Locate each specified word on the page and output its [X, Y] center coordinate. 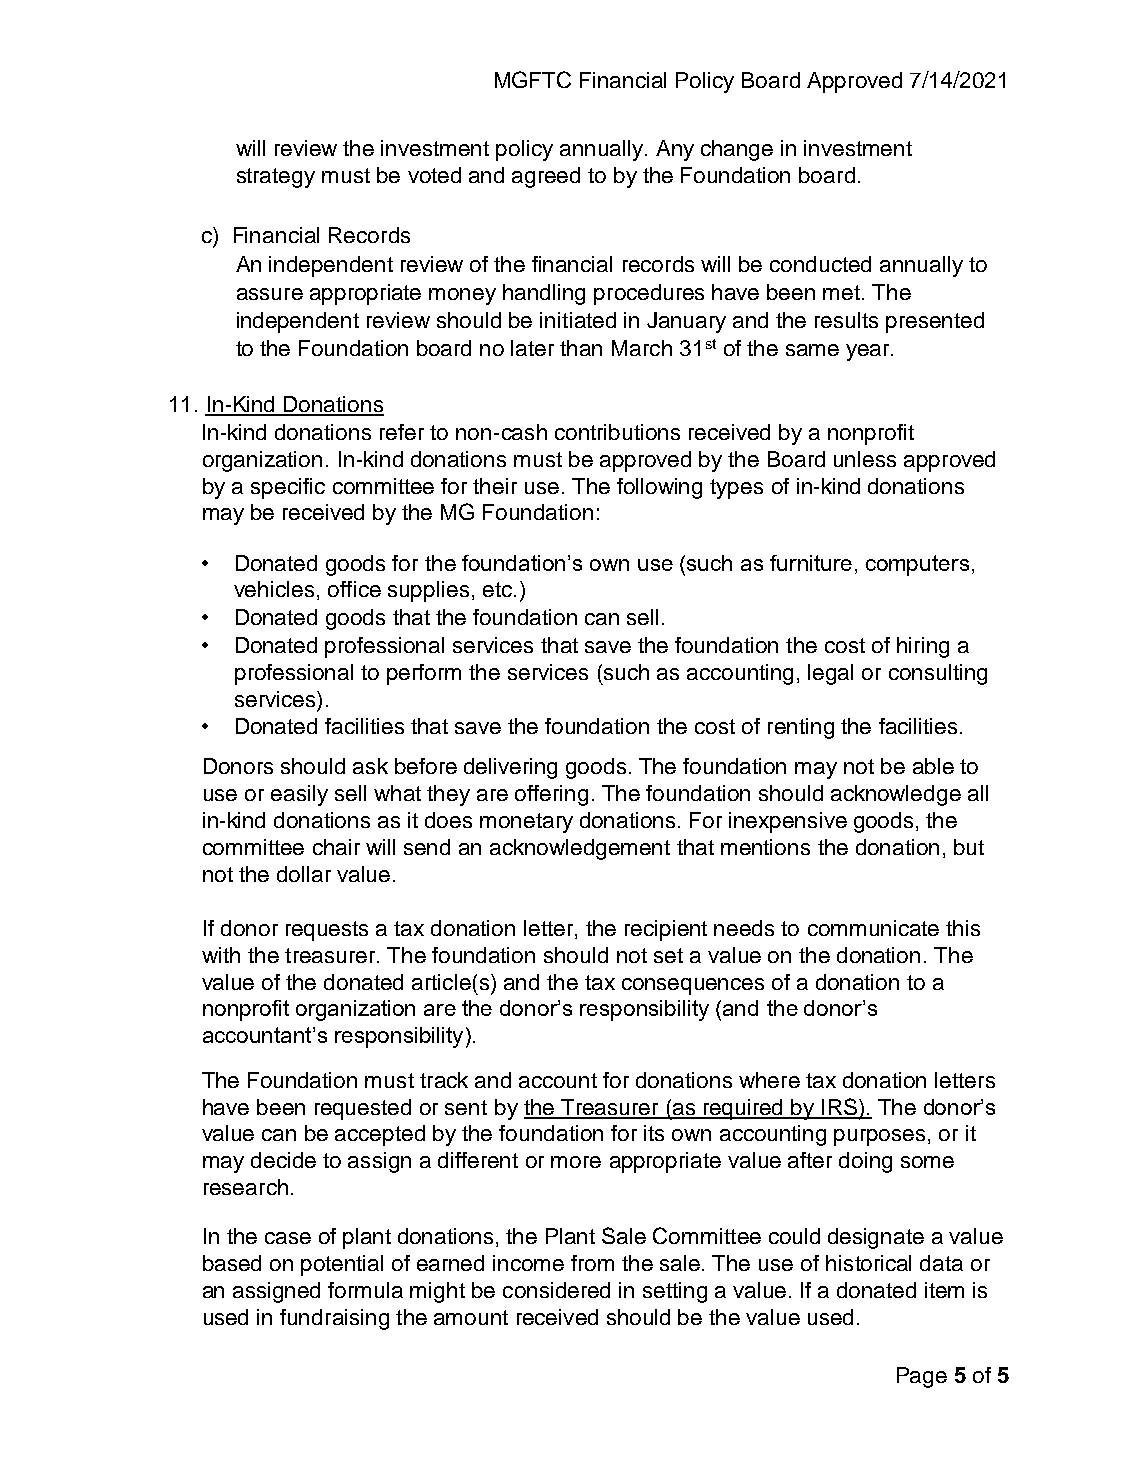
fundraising [334, 1319]
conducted [820, 264]
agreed [546, 177]
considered [556, 1290]
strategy [276, 178]
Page [922, 1377]
